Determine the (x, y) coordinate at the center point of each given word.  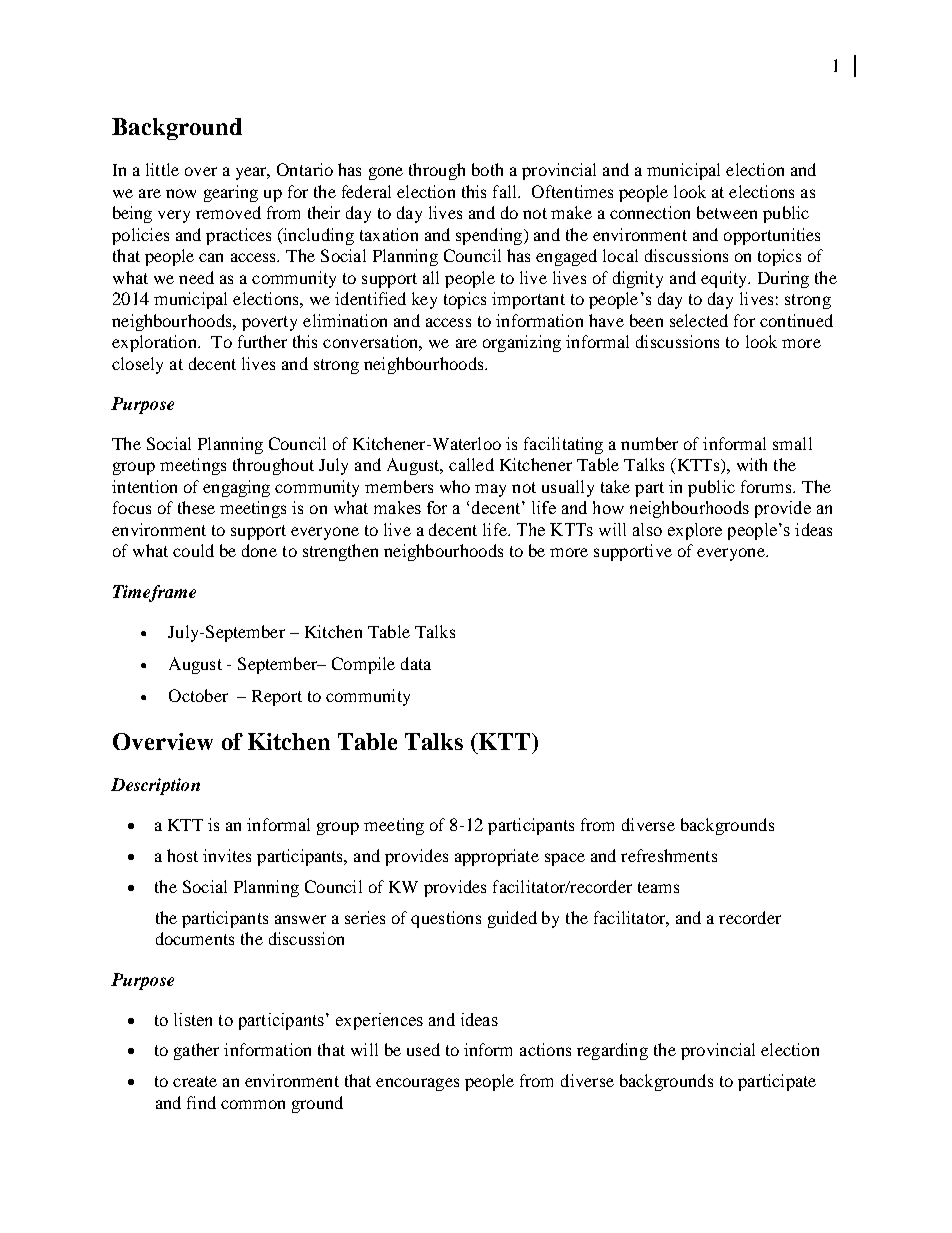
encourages (417, 1084)
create (195, 1081)
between (727, 212)
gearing (231, 193)
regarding (612, 1051)
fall (506, 191)
